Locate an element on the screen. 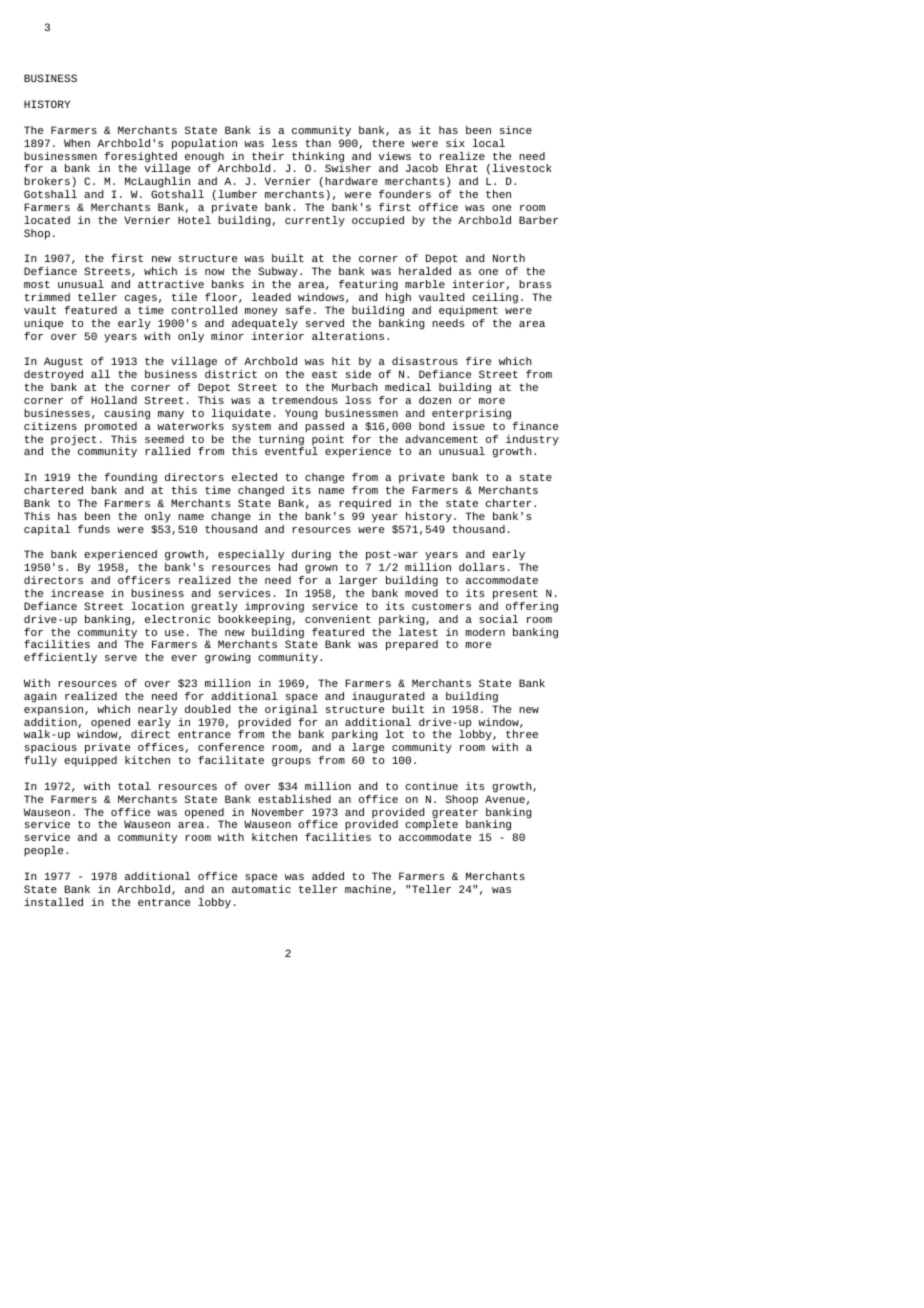  during is located at coordinates (311, 557).
